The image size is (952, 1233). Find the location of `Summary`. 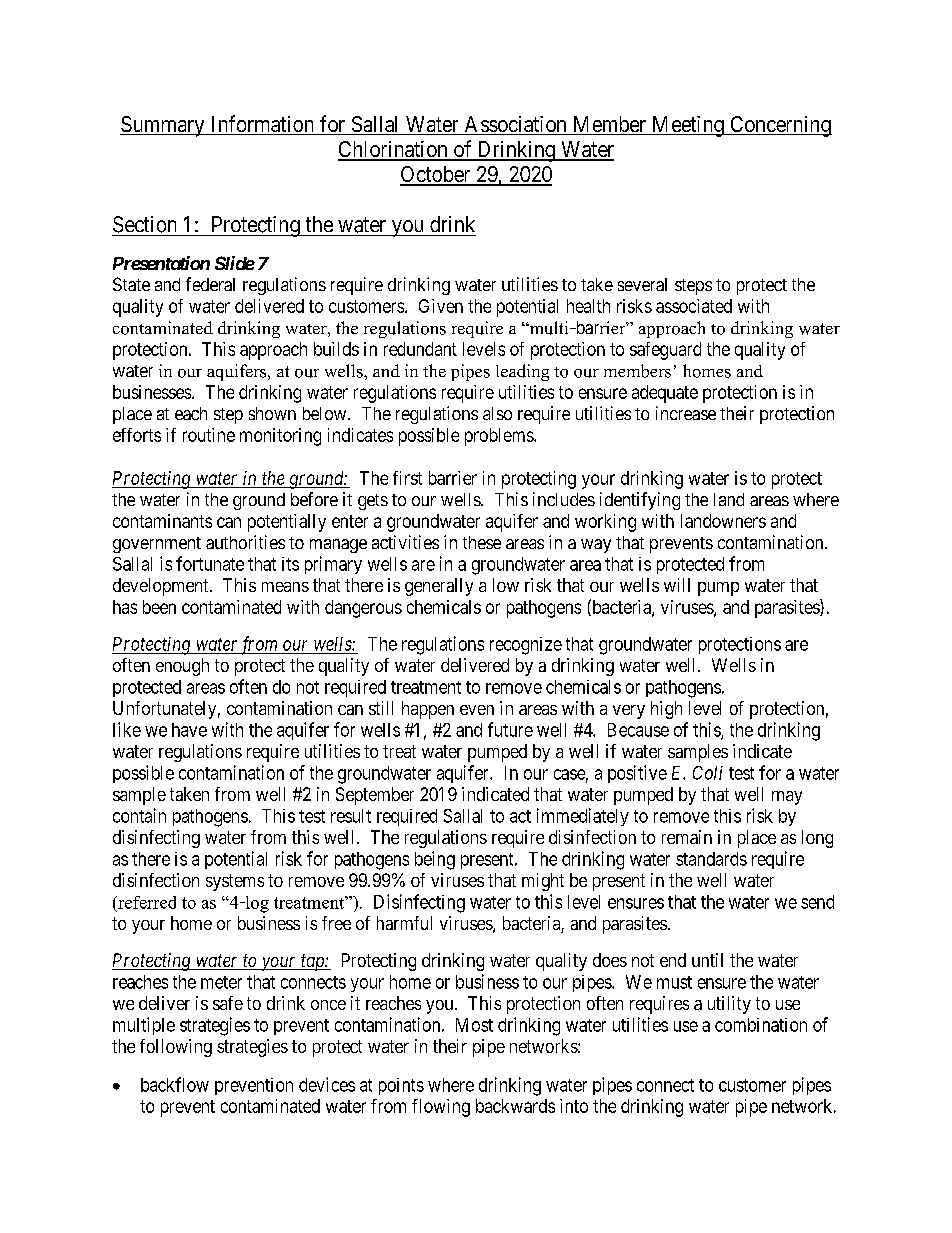

Summary is located at coordinates (163, 126).
